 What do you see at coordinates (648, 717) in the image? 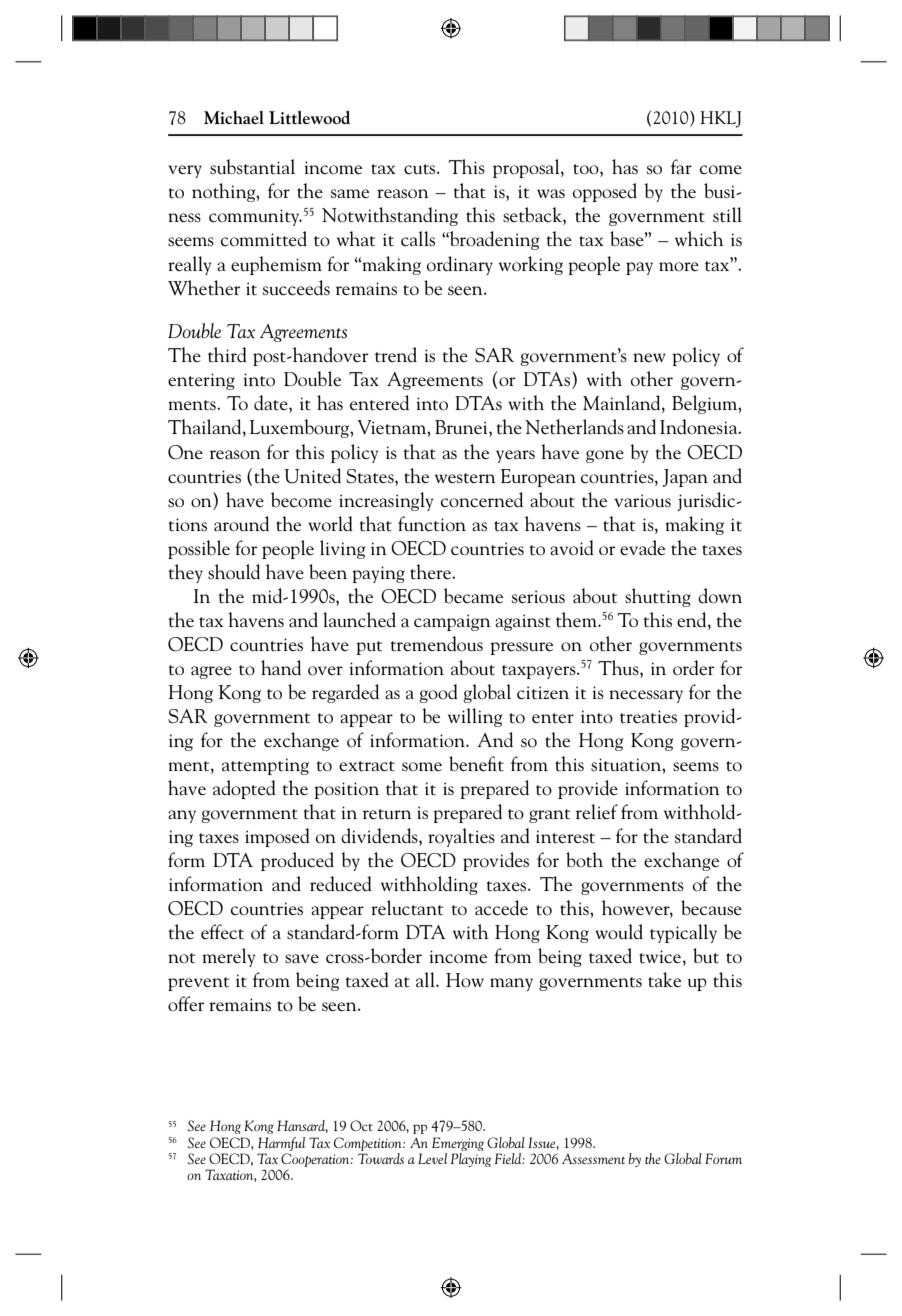
I see `treaties` at bounding box center [648, 717].
